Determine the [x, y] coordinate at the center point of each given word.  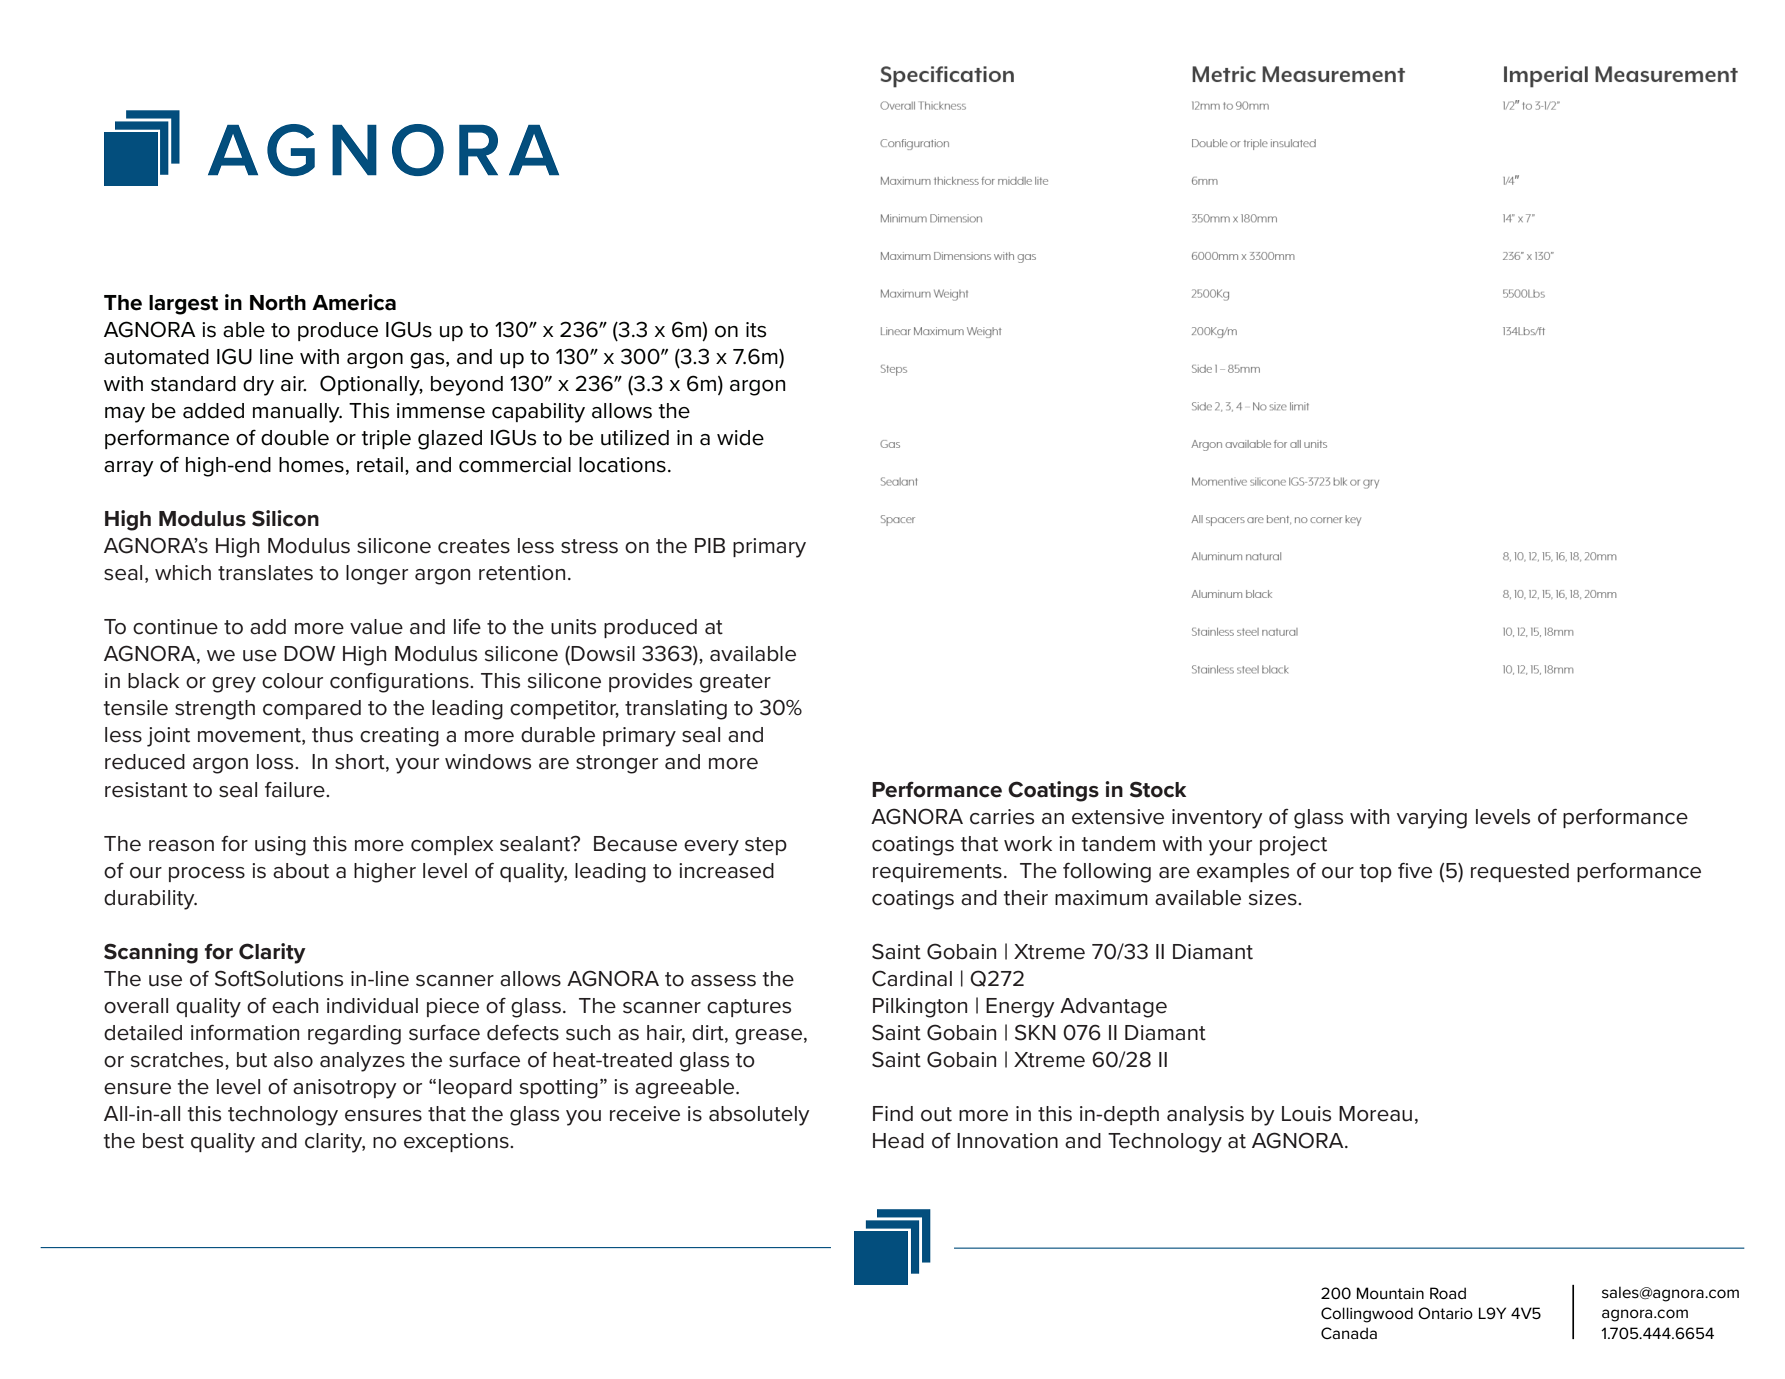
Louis [1306, 1114]
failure [296, 790]
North [278, 303]
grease [768, 1037]
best [163, 1141]
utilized [635, 438]
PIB [710, 545]
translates [265, 573]
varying [1432, 819]
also [293, 1060]
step [766, 846]
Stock [1158, 789]
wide [740, 438]
